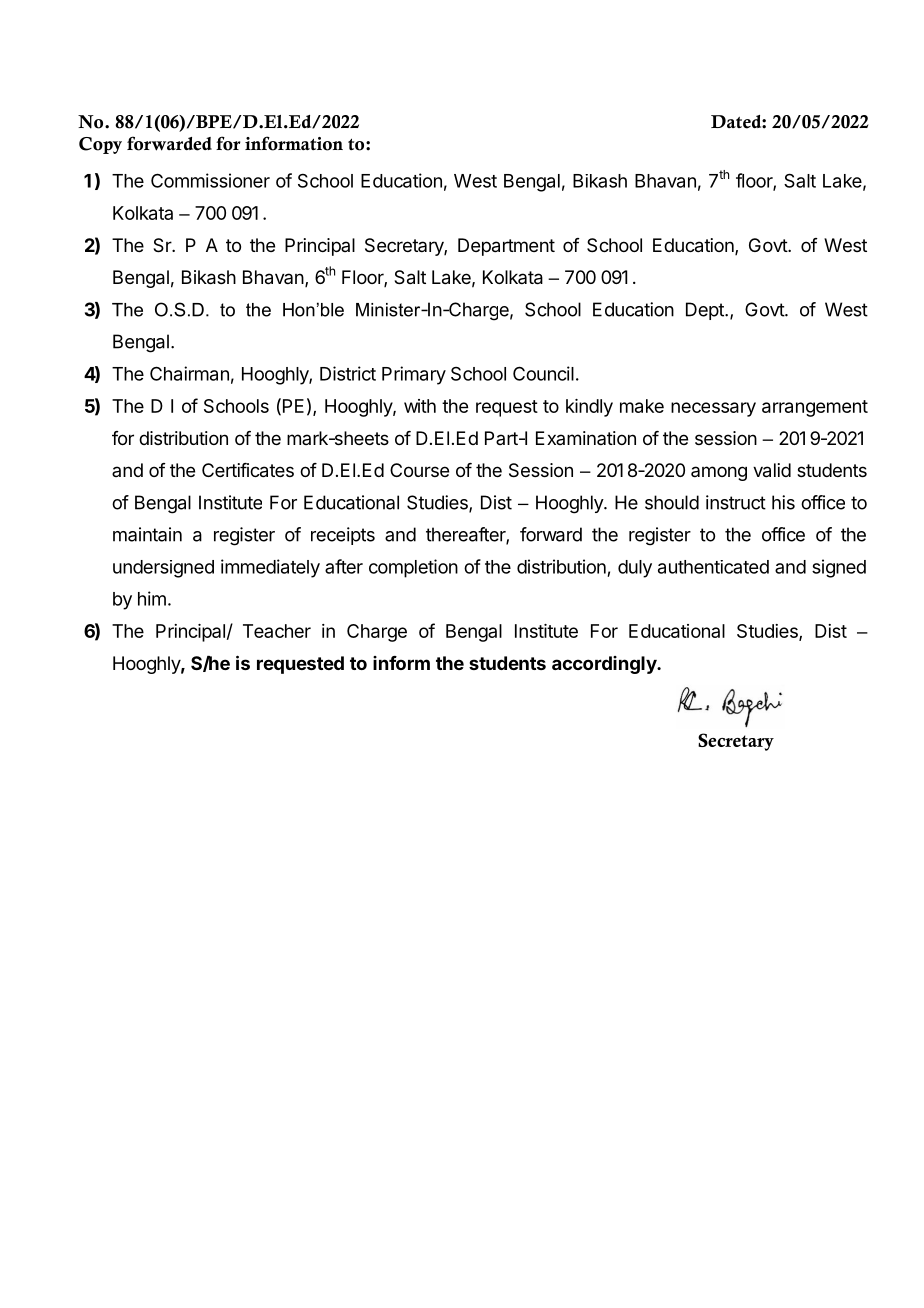 The width and height of the page is (924, 1308). I want to click on authenticated, so click(713, 567).
